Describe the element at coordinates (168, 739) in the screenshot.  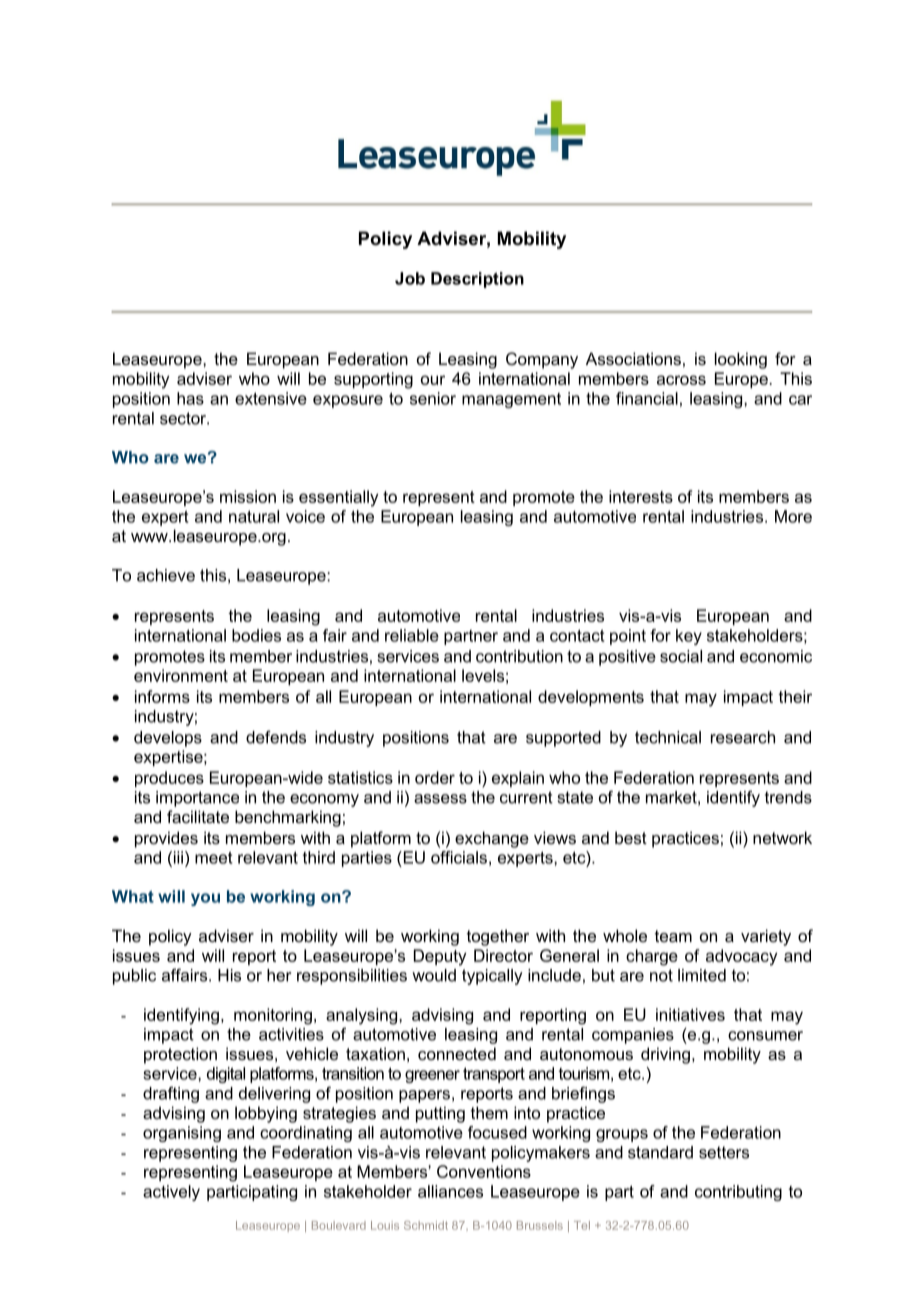
I see `develops` at that location.
